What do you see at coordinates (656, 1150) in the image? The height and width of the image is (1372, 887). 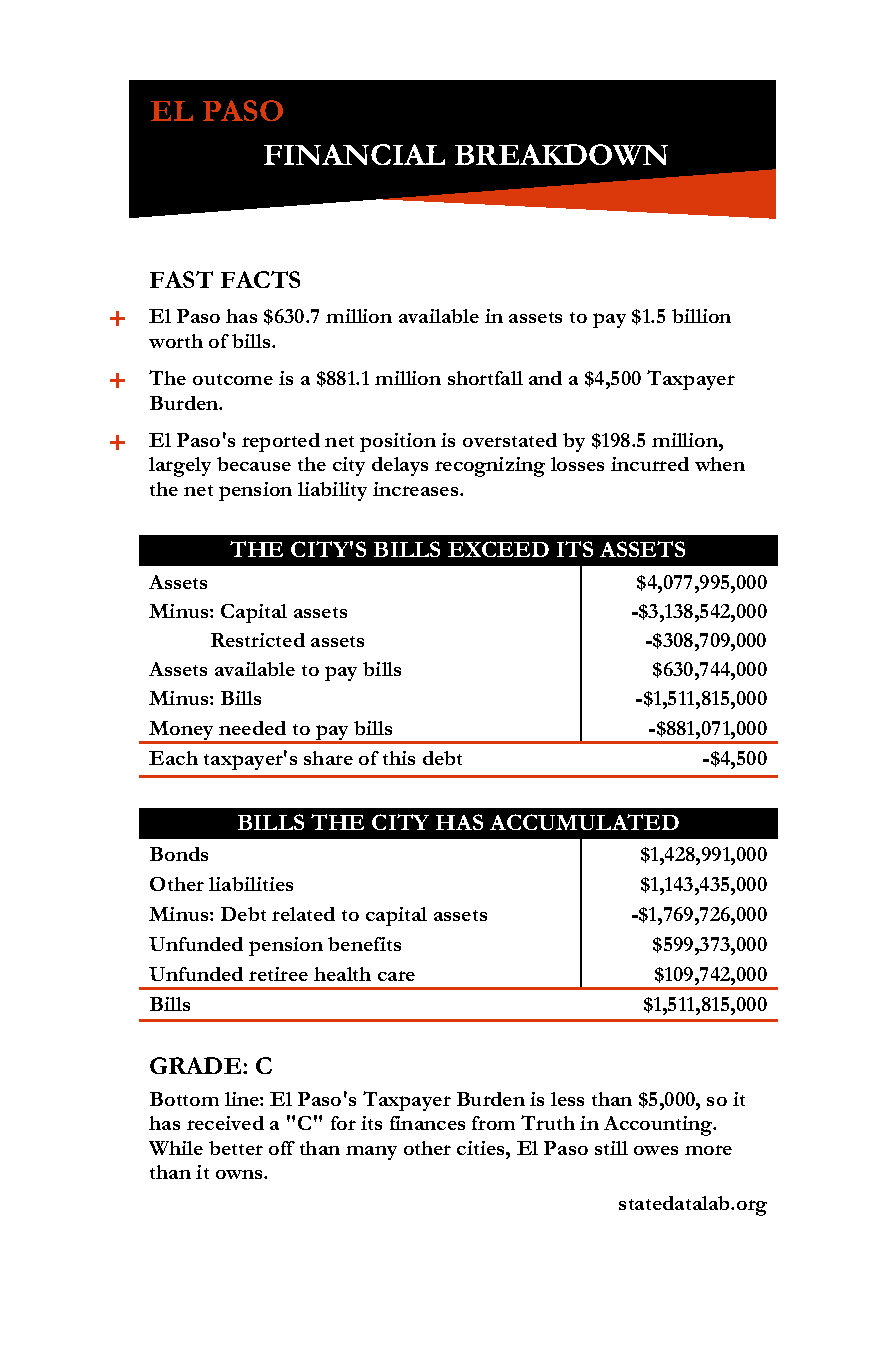 I see `owes` at bounding box center [656, 1150].
